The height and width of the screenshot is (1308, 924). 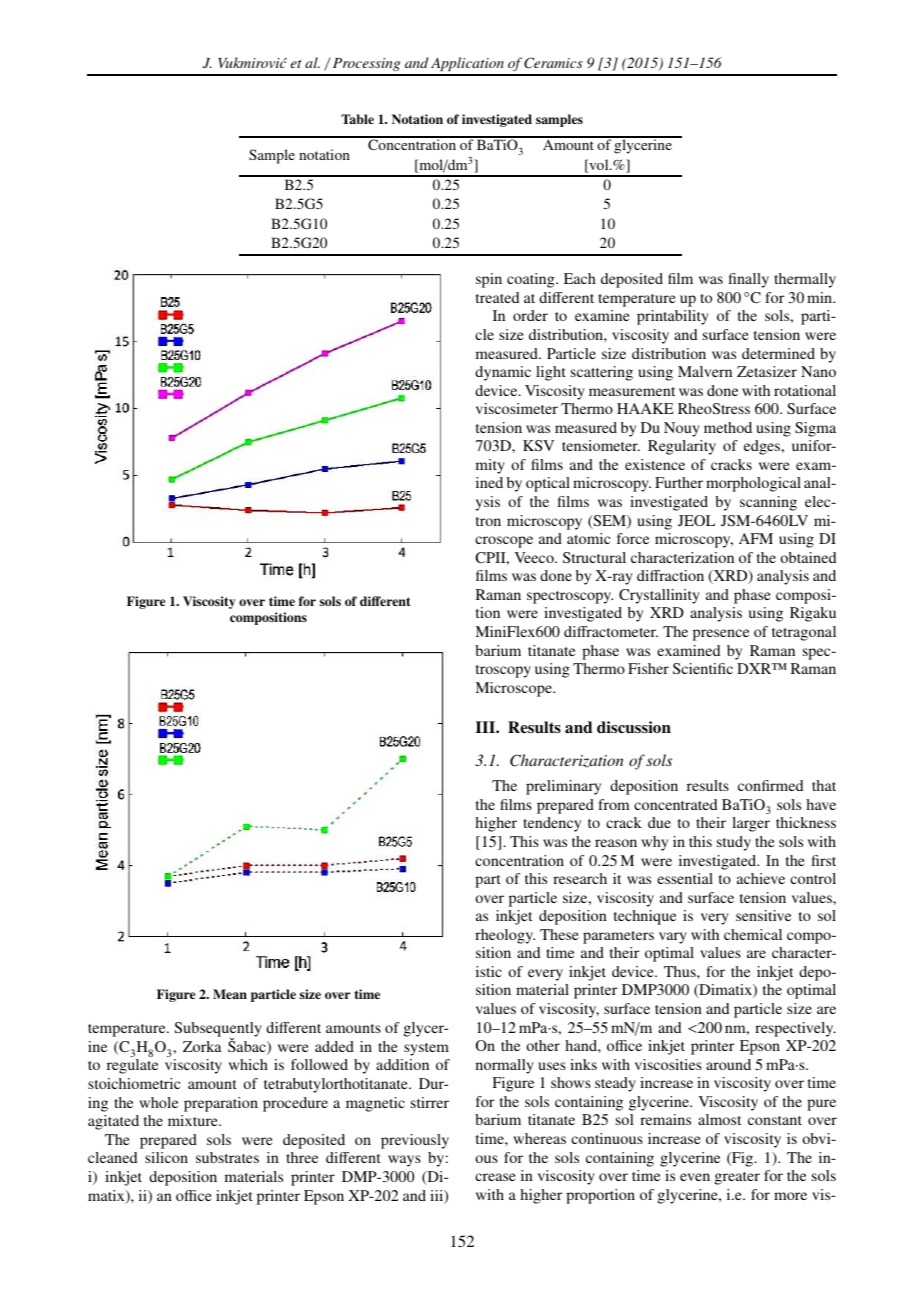 I want to click on substrates, so click(x=227, y=1157).
